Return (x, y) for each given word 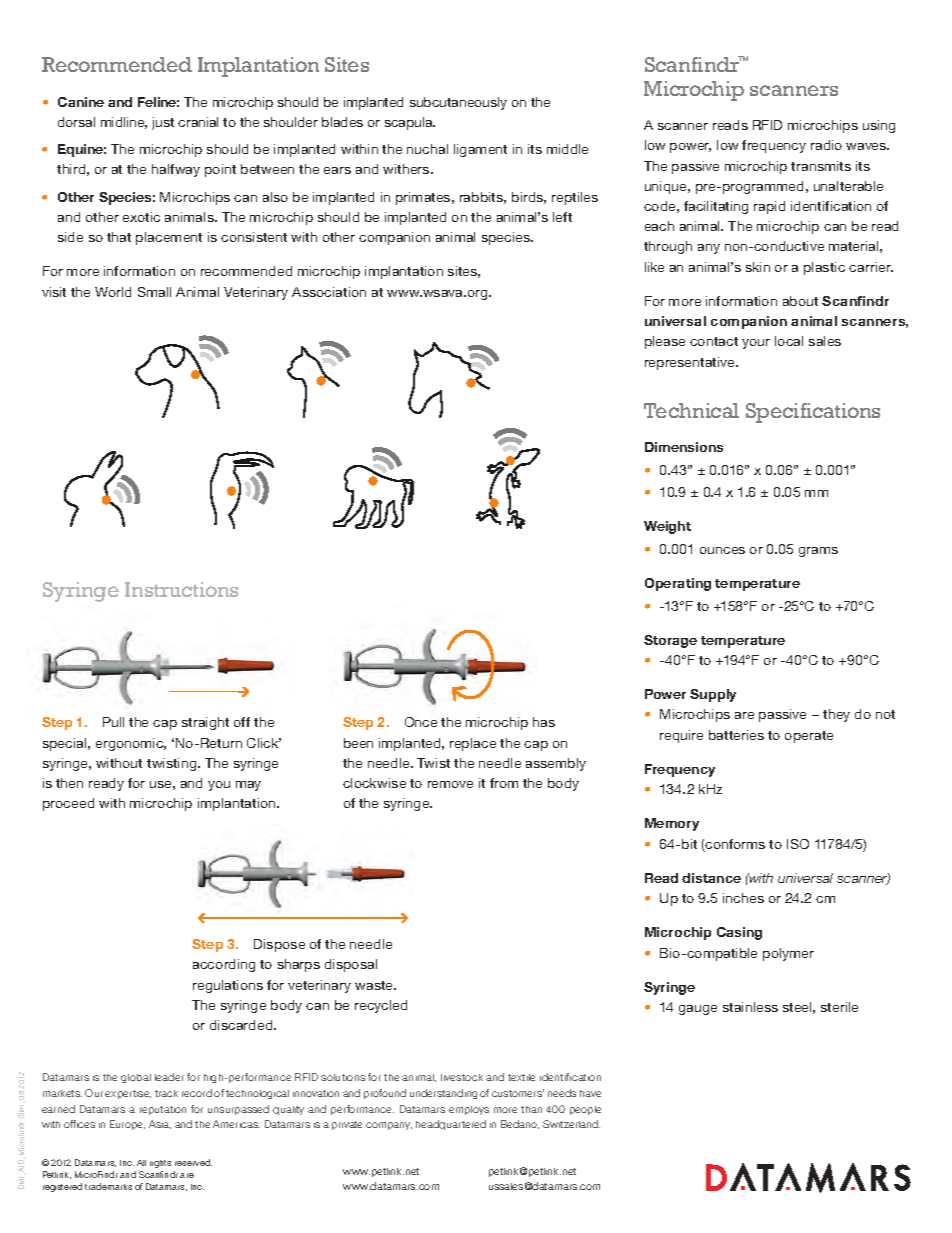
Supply (713, 695)
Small (154, 292)
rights (160, 1164)
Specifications (813, 413)
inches (743, 898)
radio (826, 145)
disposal (351, 965)
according (224, 965)
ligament (480, 150)
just (163, 123)
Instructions (181, 589)
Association (329, 292)
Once (421, 722)
